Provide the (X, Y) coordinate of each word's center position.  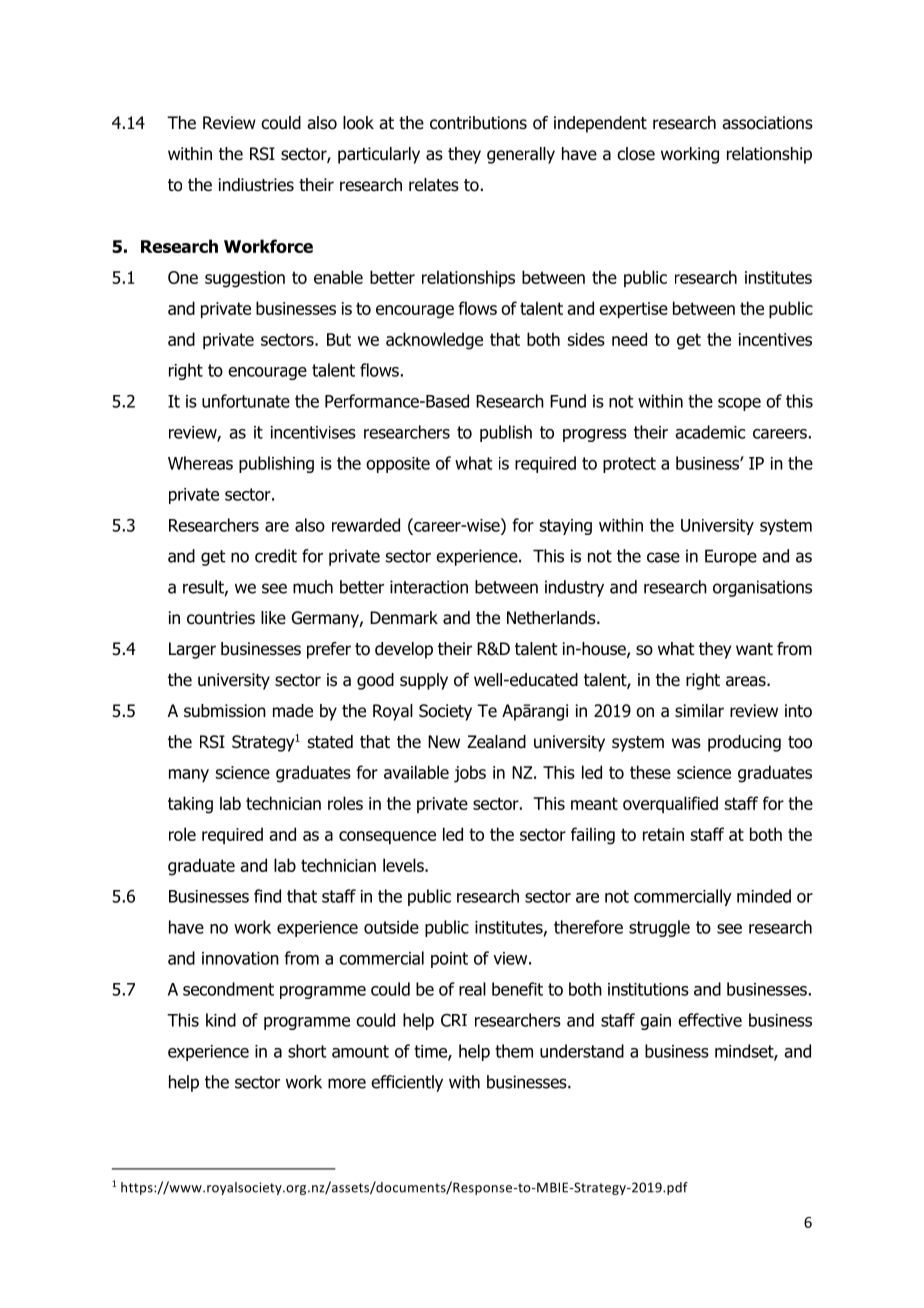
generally (521, 155)
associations (767, 123)
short (307, 1051)
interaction (429, 587)
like (273, 617)
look (358, 123)
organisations (762, 588)
